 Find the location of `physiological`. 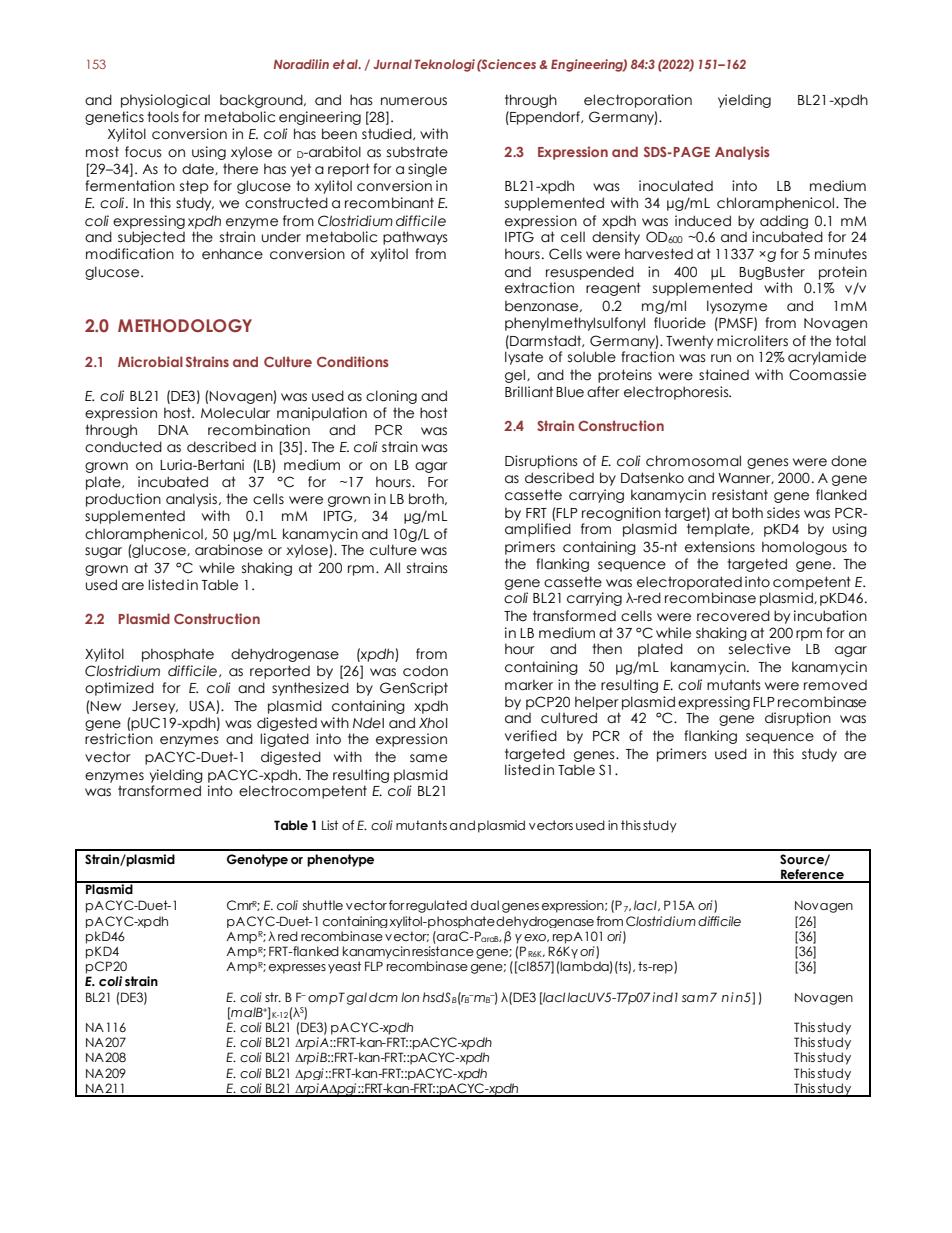

physiological is located at coordinates (165, 101).
